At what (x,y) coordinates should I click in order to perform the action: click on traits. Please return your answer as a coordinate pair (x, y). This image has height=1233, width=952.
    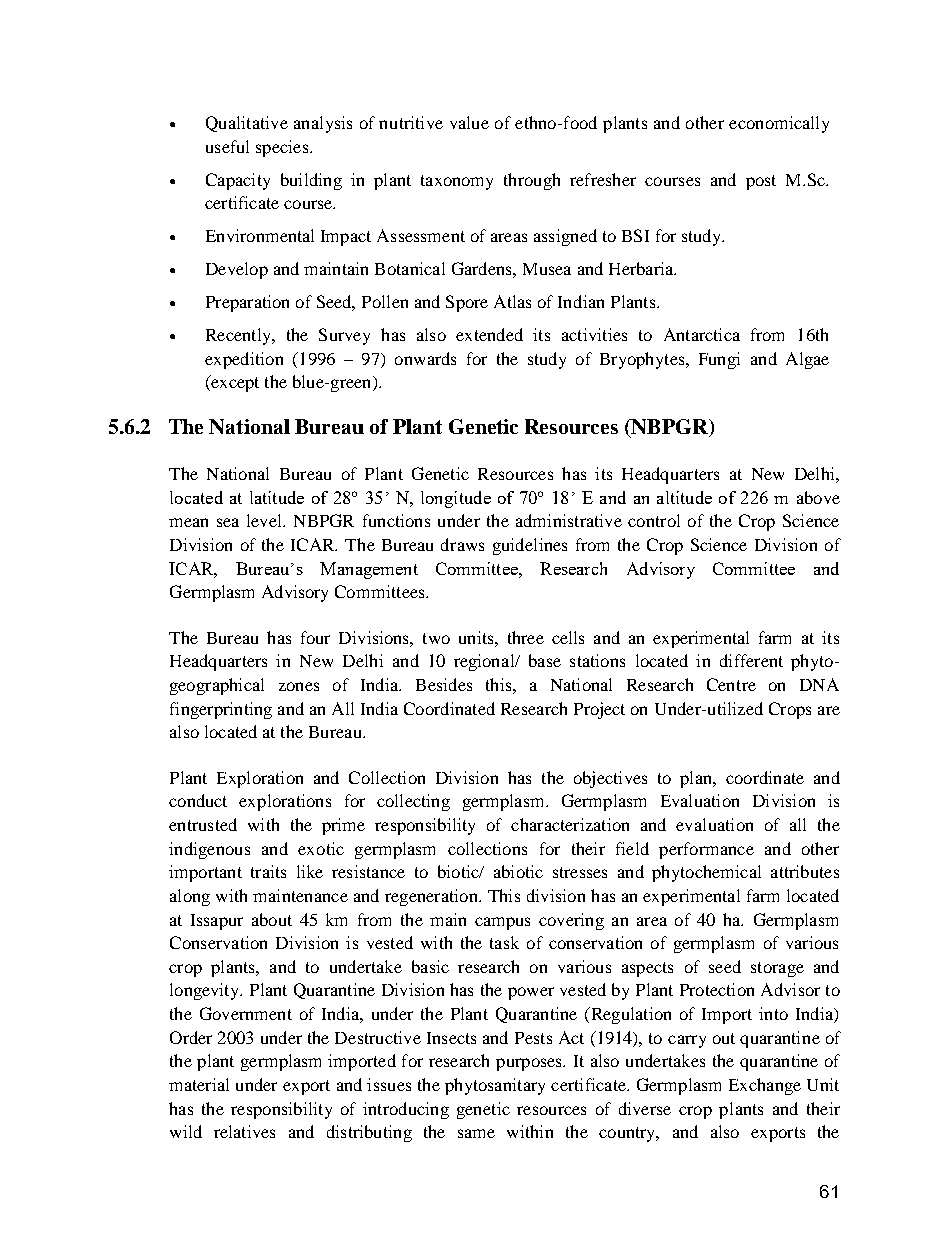
    Looking at the image, I should click on (268, 871).
